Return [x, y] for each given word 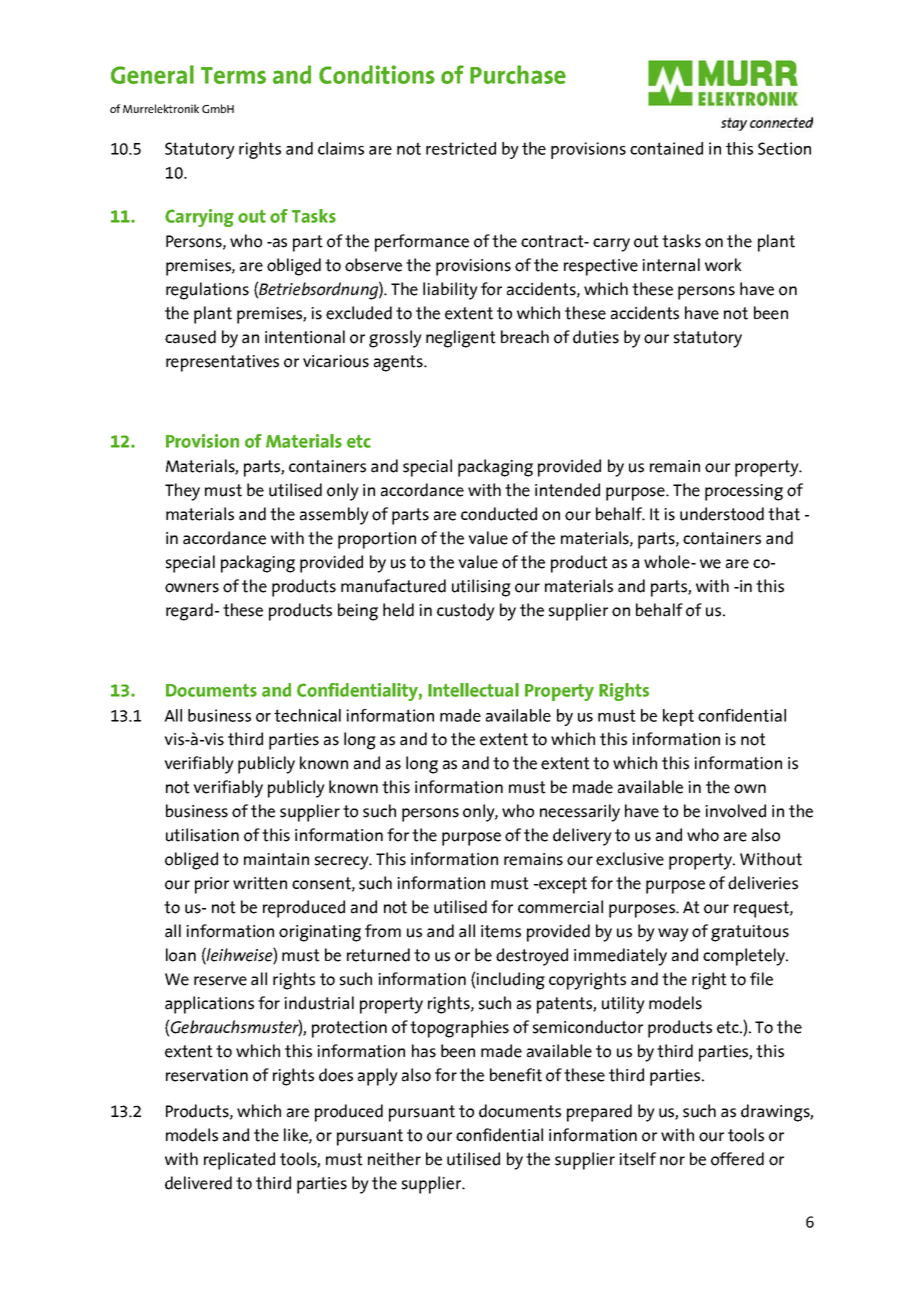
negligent [461, 339]
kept [678, 717]
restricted [461, 148]
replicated [239, 1161]
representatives [222, 363]
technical [307, 715]
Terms [233, 75]
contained [666, 148]
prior [212, 885]
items [501, 931]
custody [466, 612]
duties [596, 337]
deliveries [763, 883]
